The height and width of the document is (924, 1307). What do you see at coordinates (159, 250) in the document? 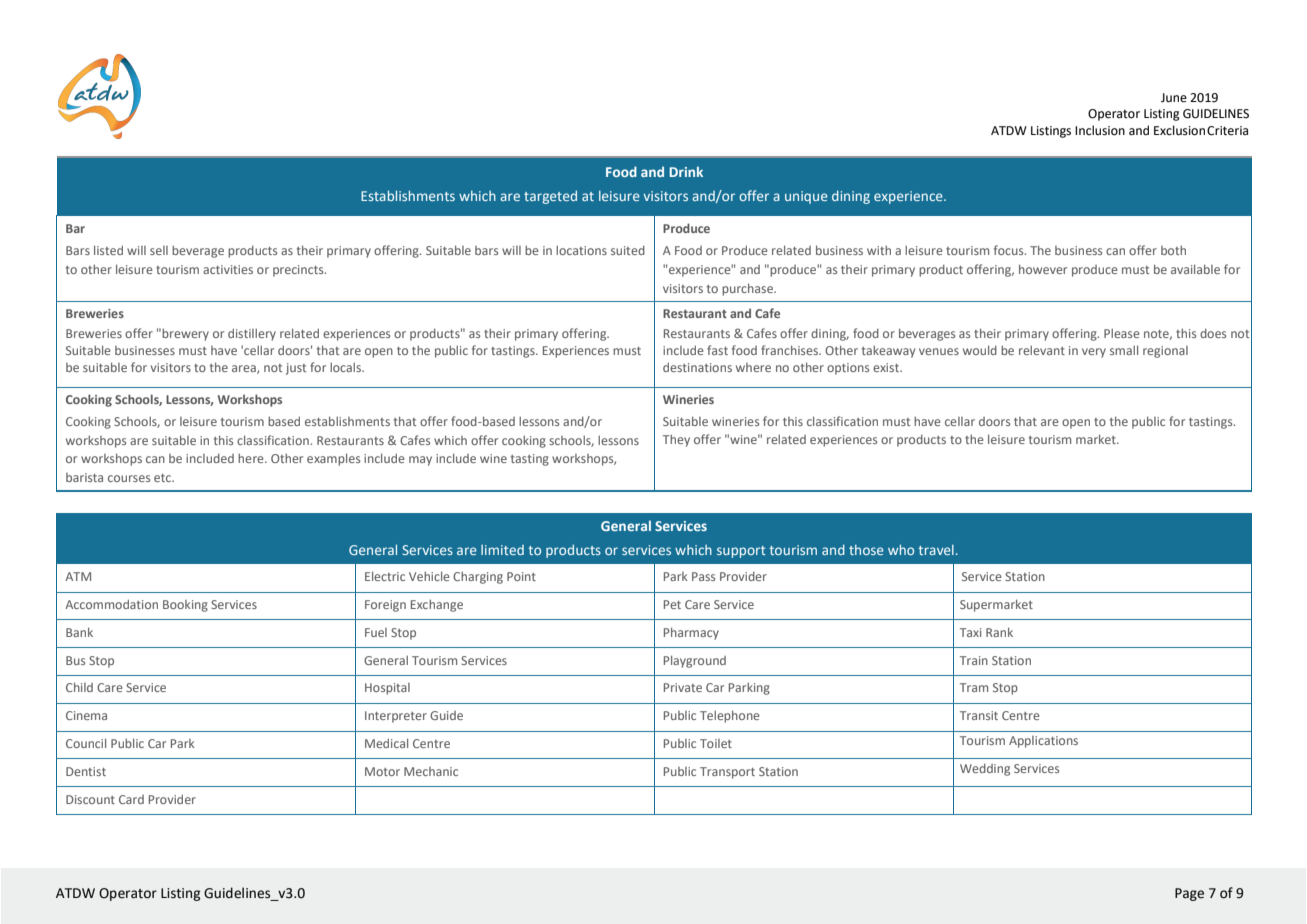
I see `sell` at bounding box center [159, 250].
